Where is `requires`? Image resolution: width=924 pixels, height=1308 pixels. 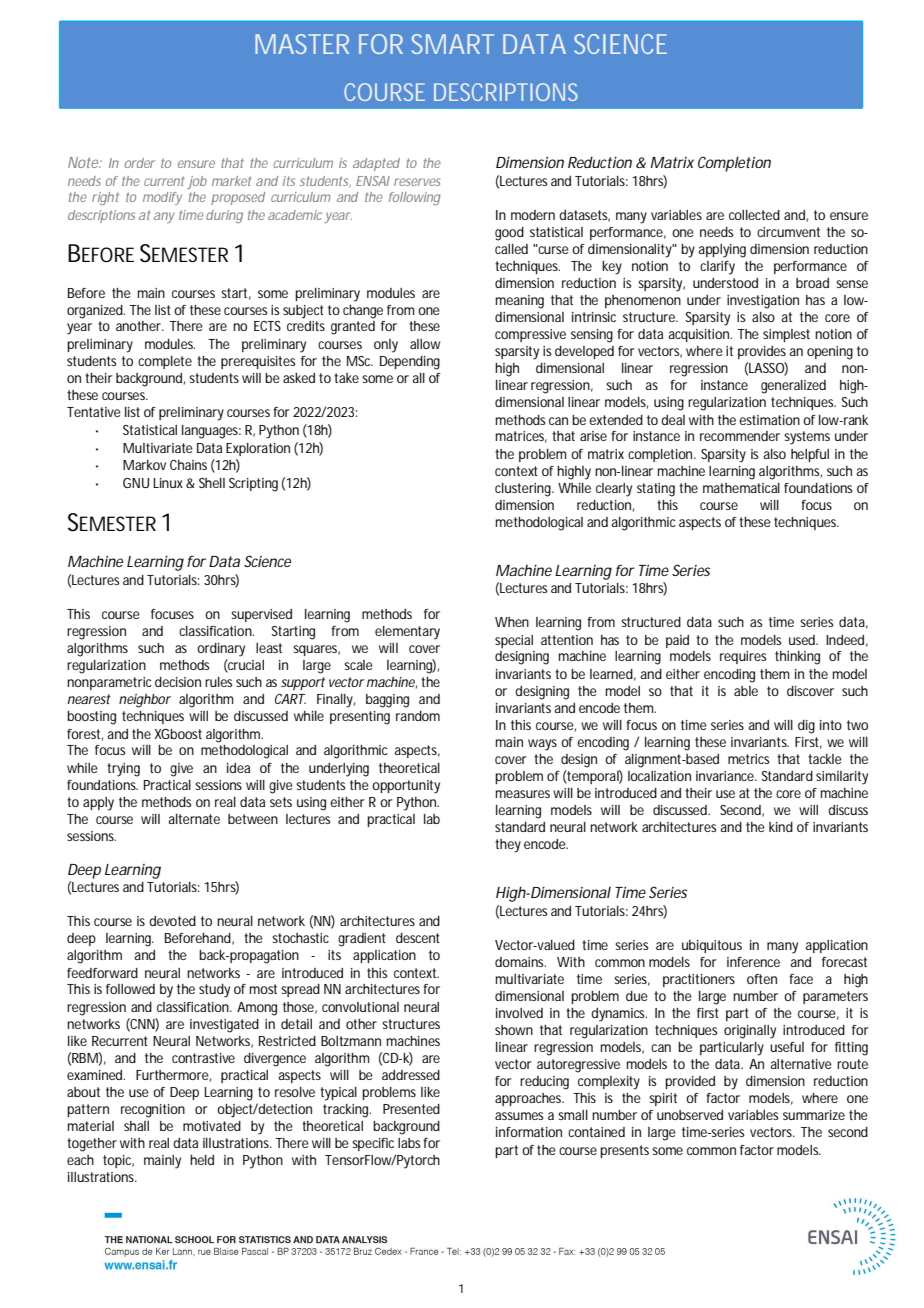
requires is located at coordinates (743, 657).
